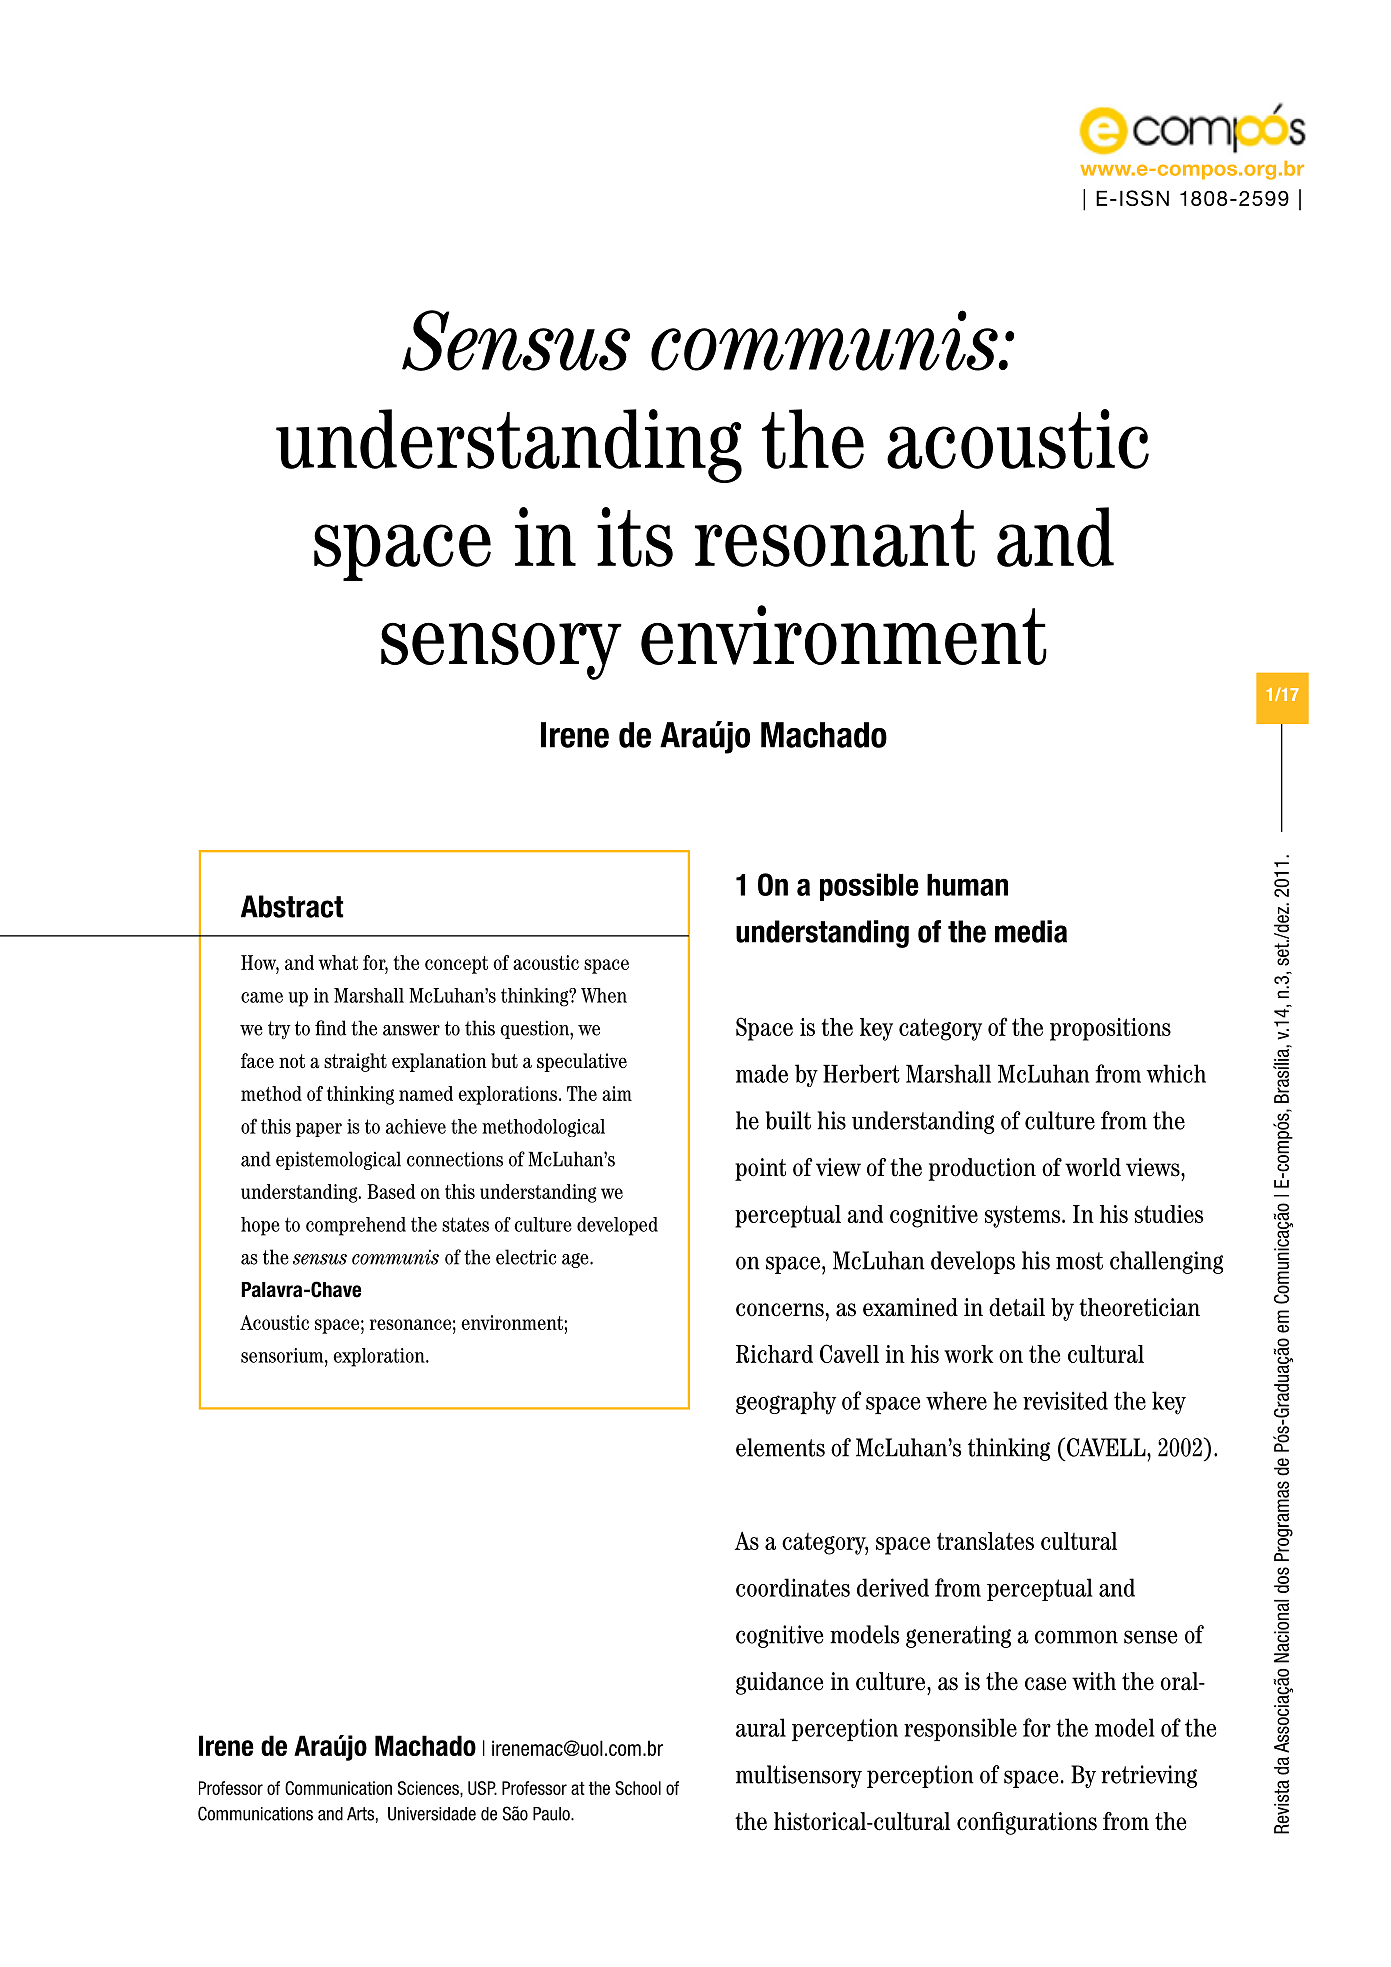 This image has width=1391, height=1967. What do you see at coordinates (1093, 1167) in the image?
I see `world` at bounding box center [1093, 1167].
